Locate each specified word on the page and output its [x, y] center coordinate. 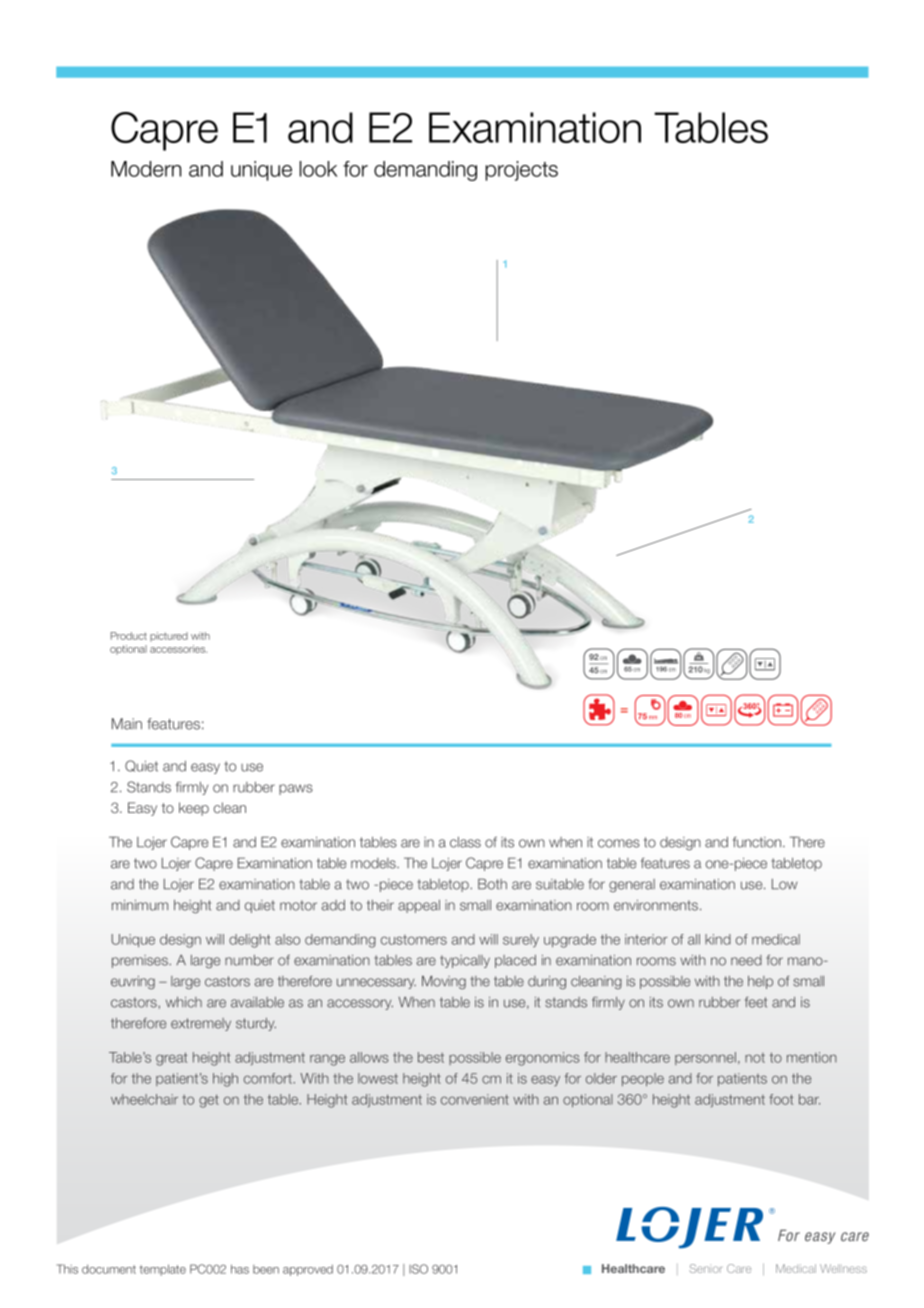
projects [521, 171]
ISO [418, 1269]
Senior [705, 1268]
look [318, 169]
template [162, 1270]
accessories [178, 649]
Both [492, 884]
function [758, 842]
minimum [140, 905]
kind [718, 939]
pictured [169, 637]
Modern [146, 169]
